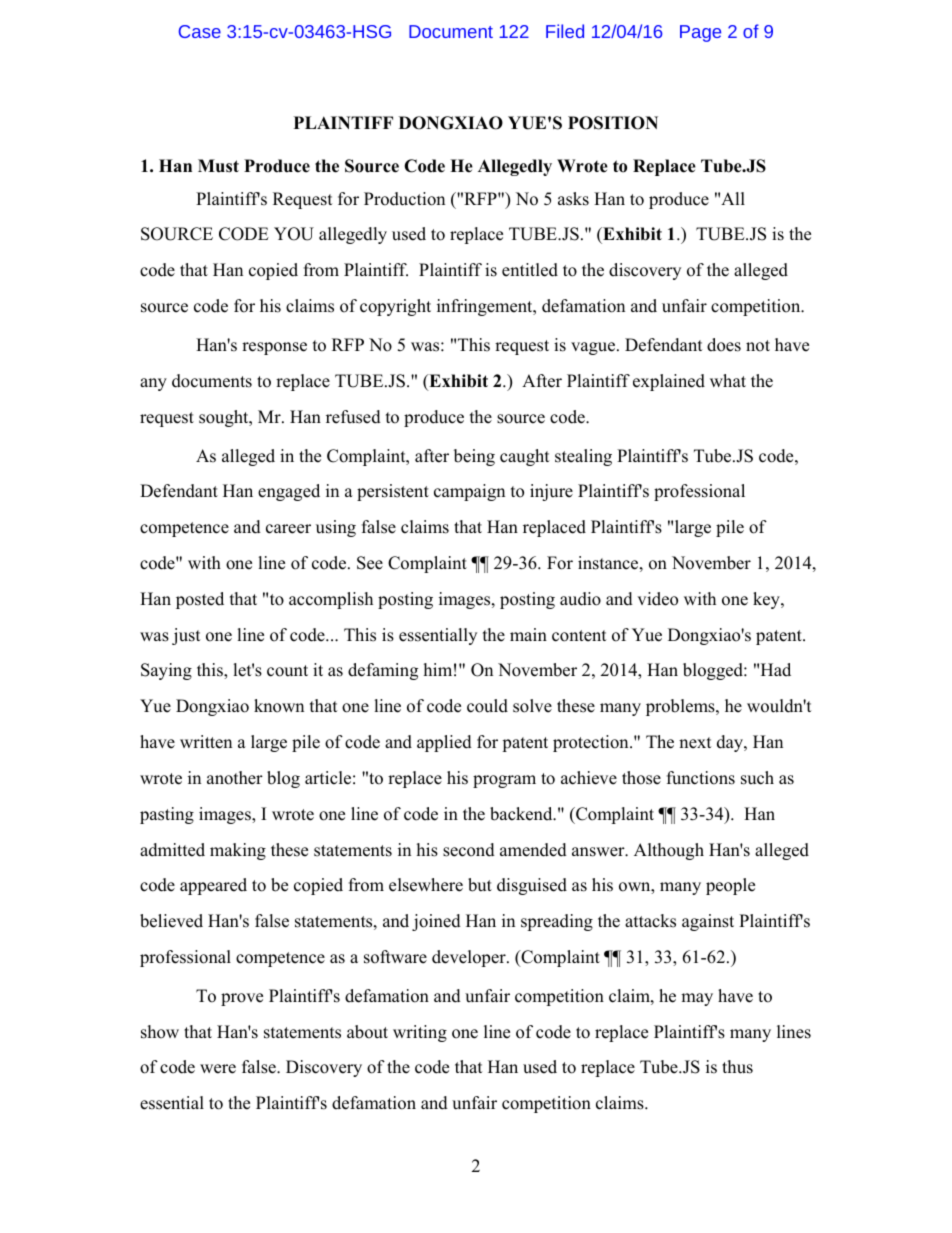 This screenshot has width=952, height=1233. What do you see at coordinates (565, 31) in the screenshot?
I see `Filed` at bounding box center [565, 31].
